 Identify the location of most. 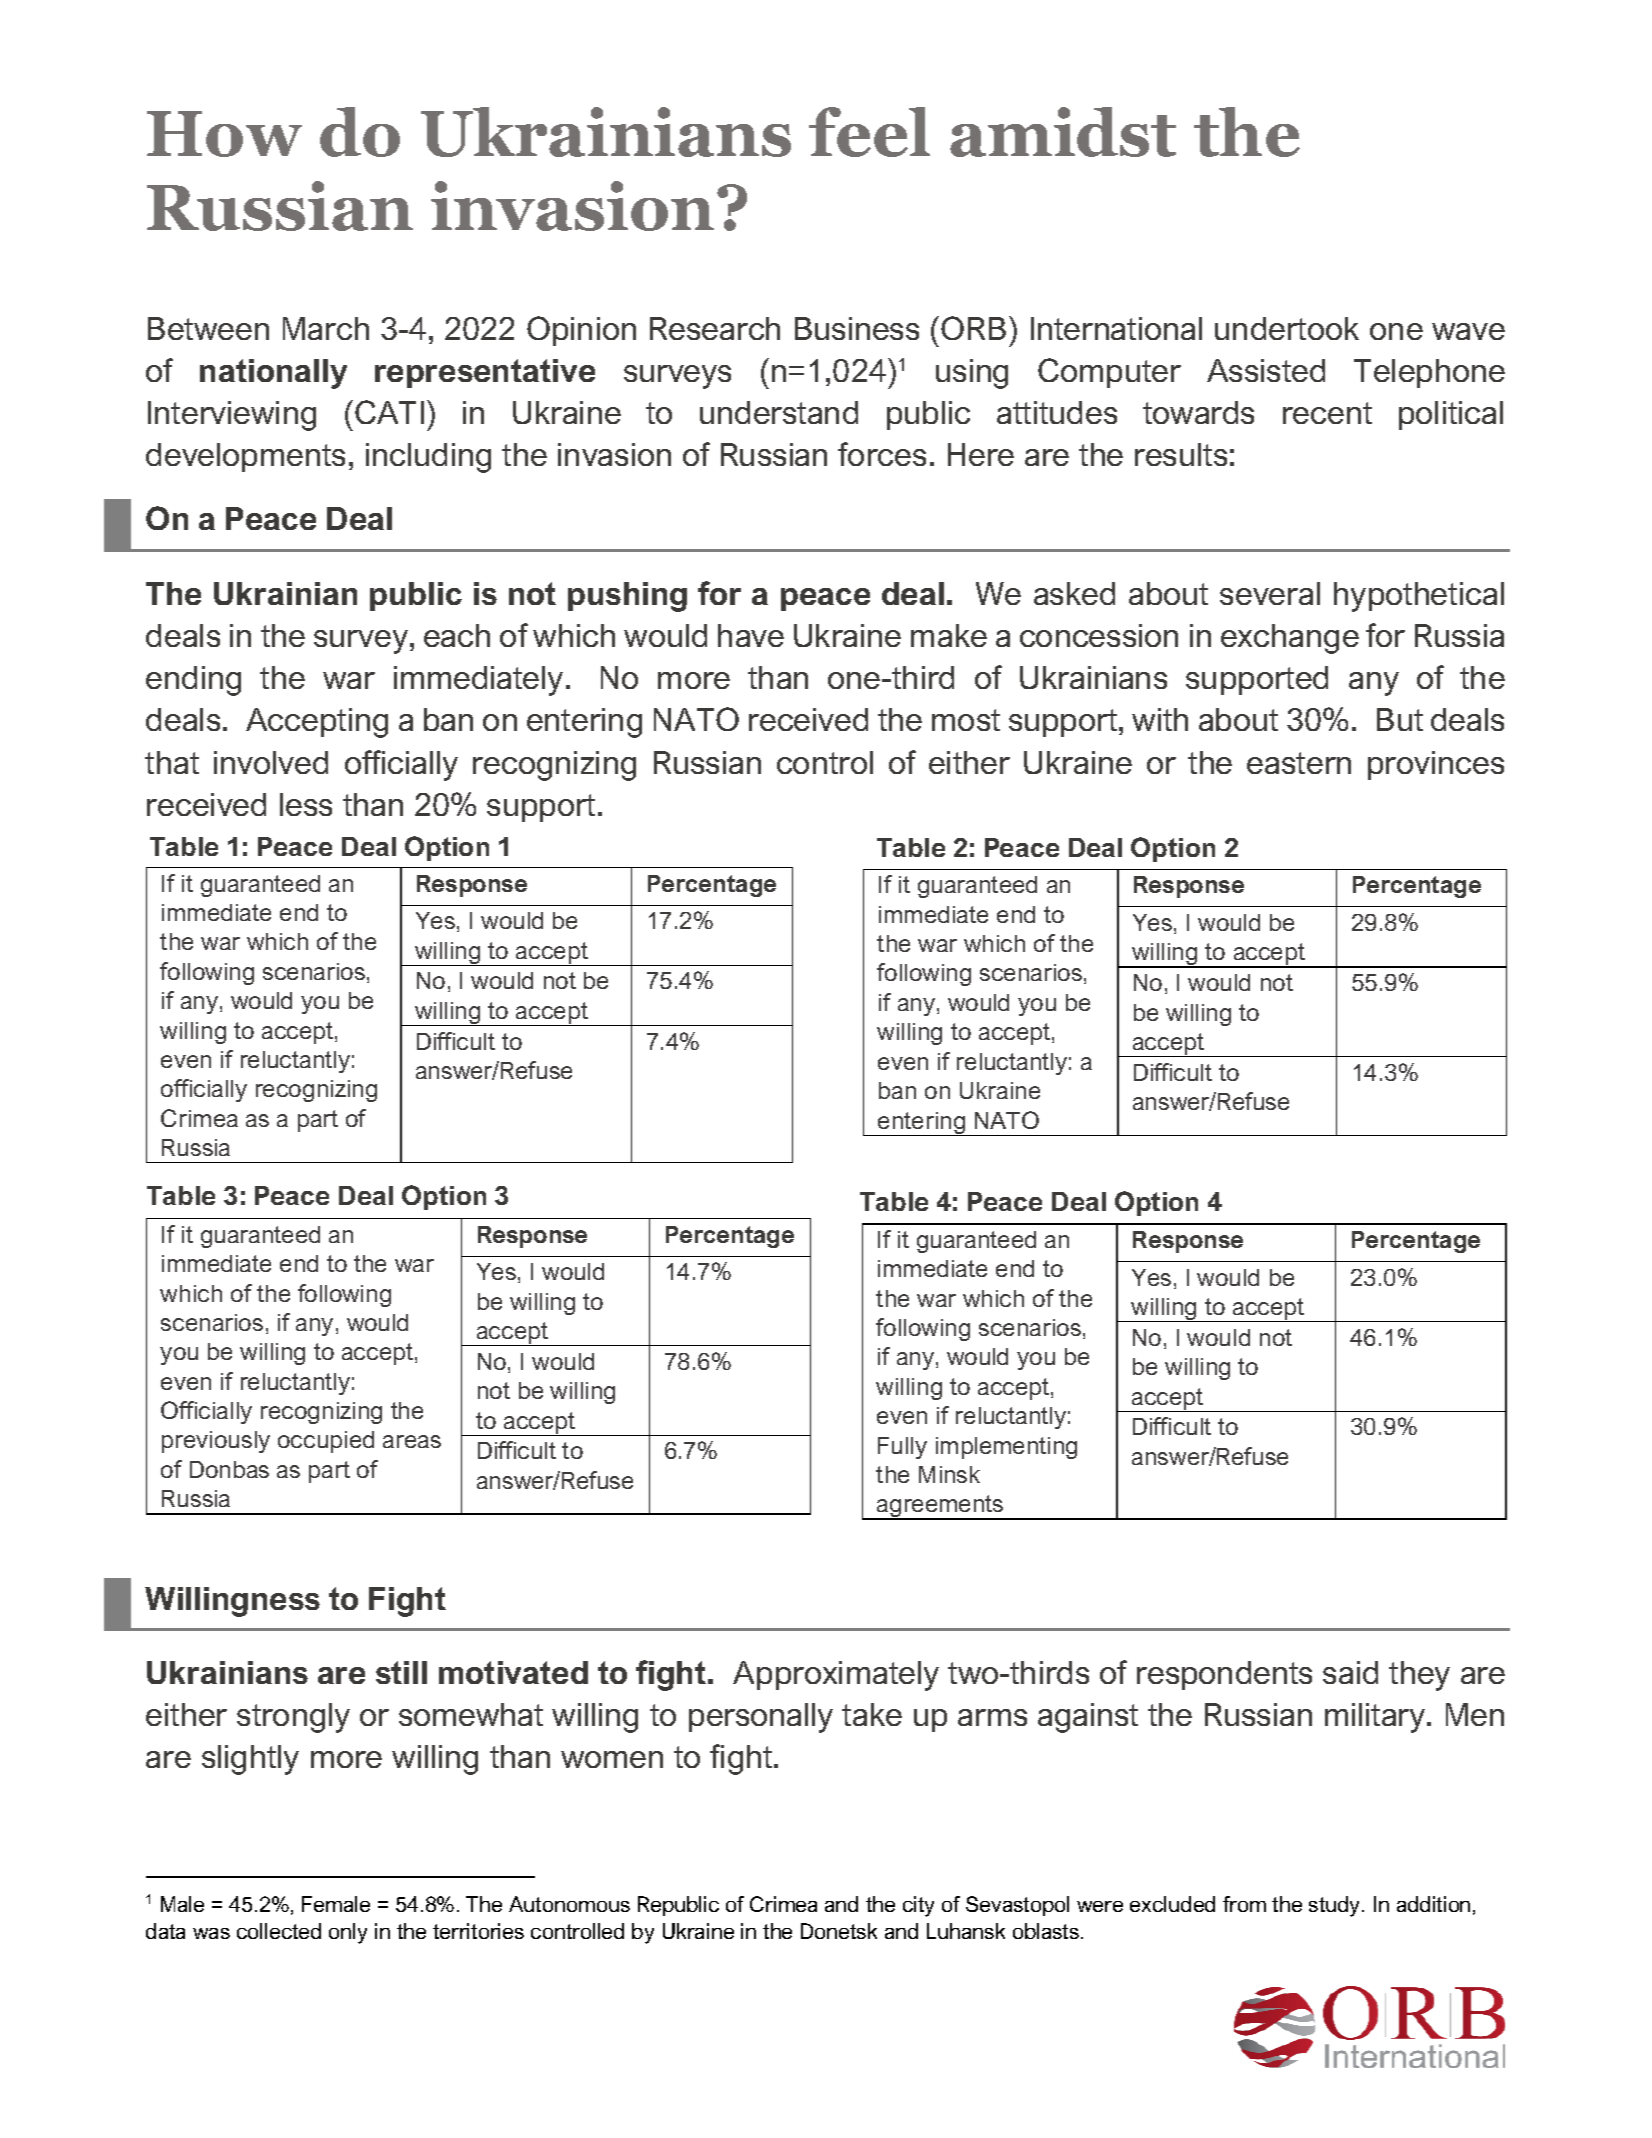
(966, 720).
